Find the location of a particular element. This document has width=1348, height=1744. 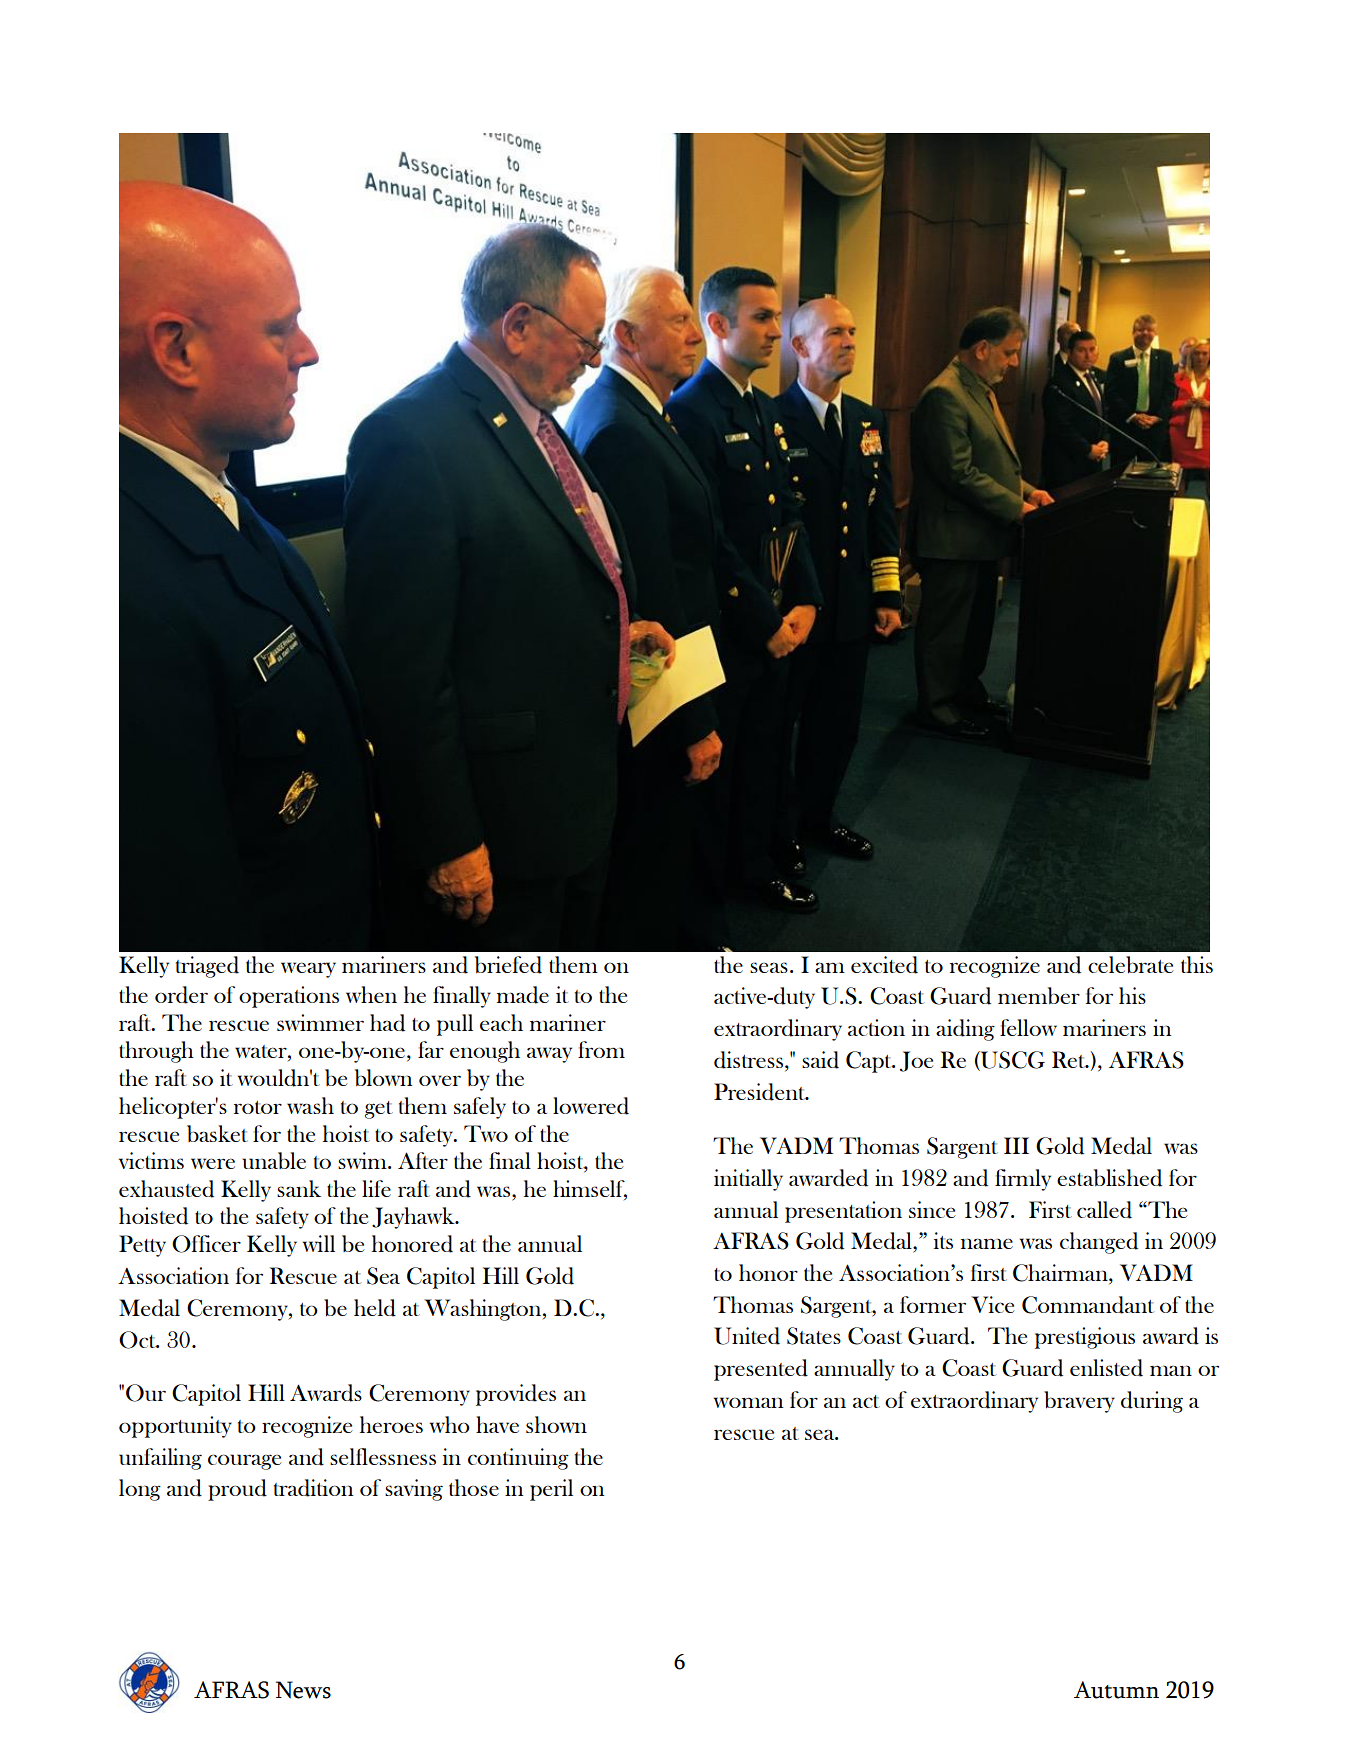

III is located at coordinates (1016, 1145).
